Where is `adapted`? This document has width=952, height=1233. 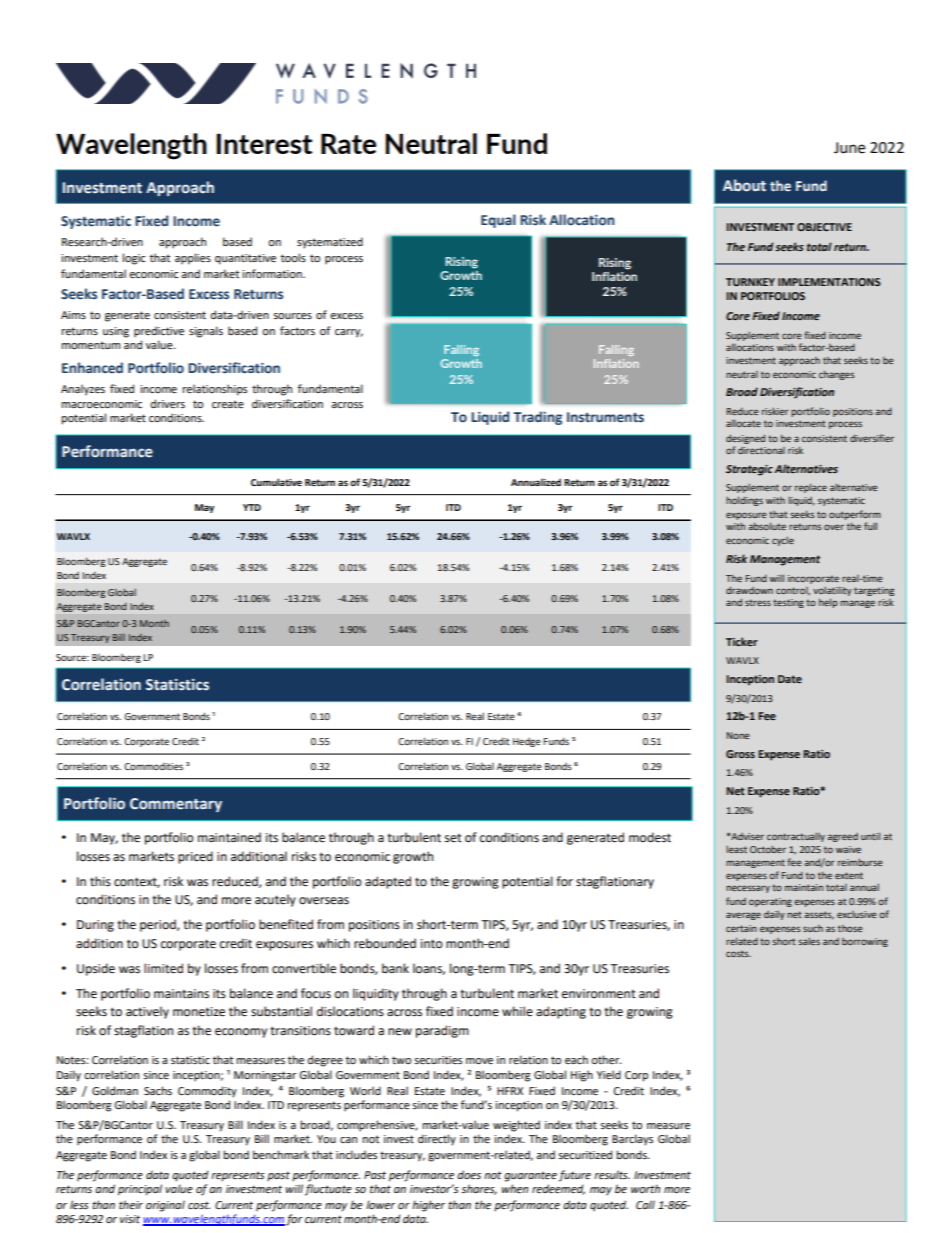
adapted is located at coordinates (388, 882).
